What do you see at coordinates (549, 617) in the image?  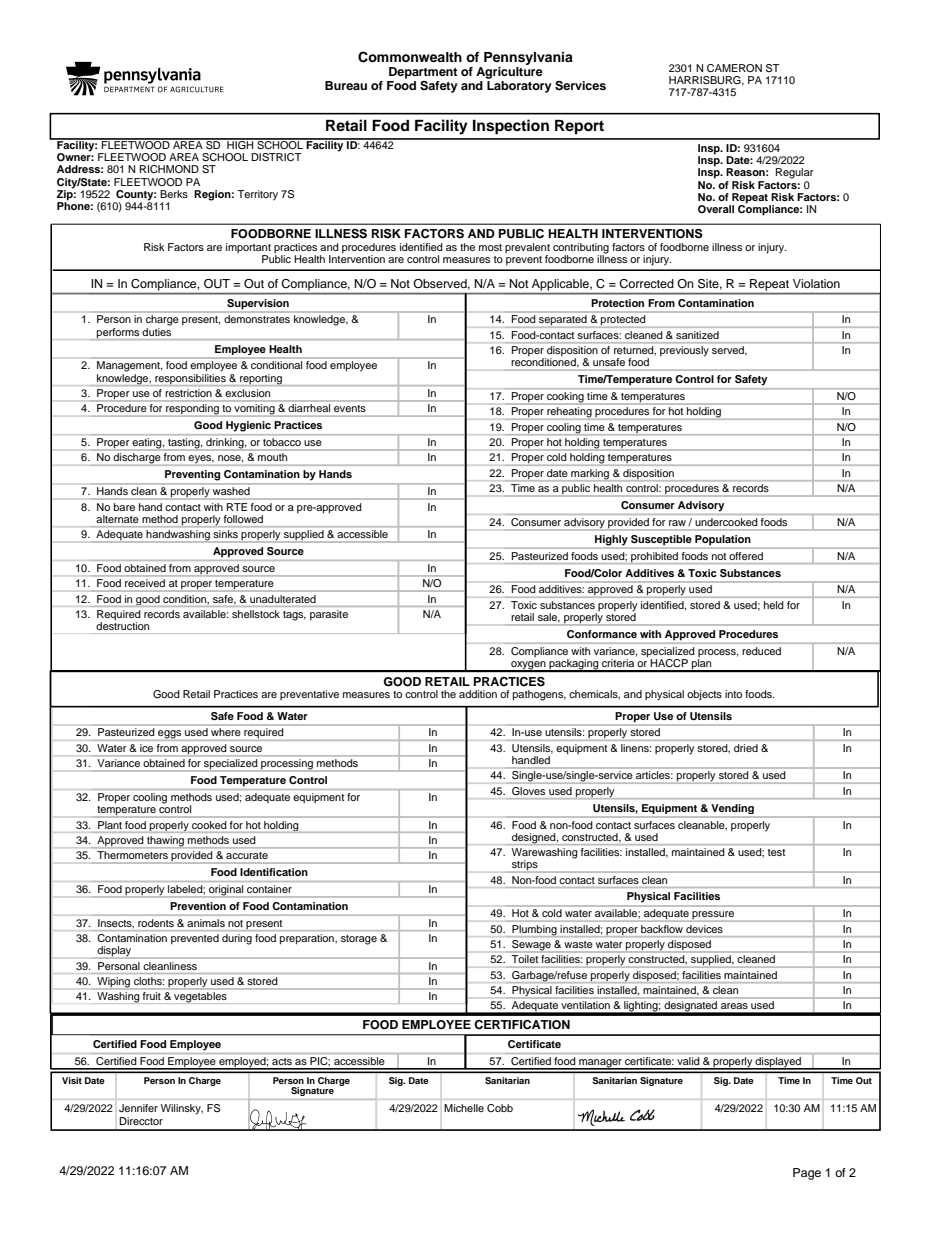 I see `sale` at bounding box center [549, 617].
